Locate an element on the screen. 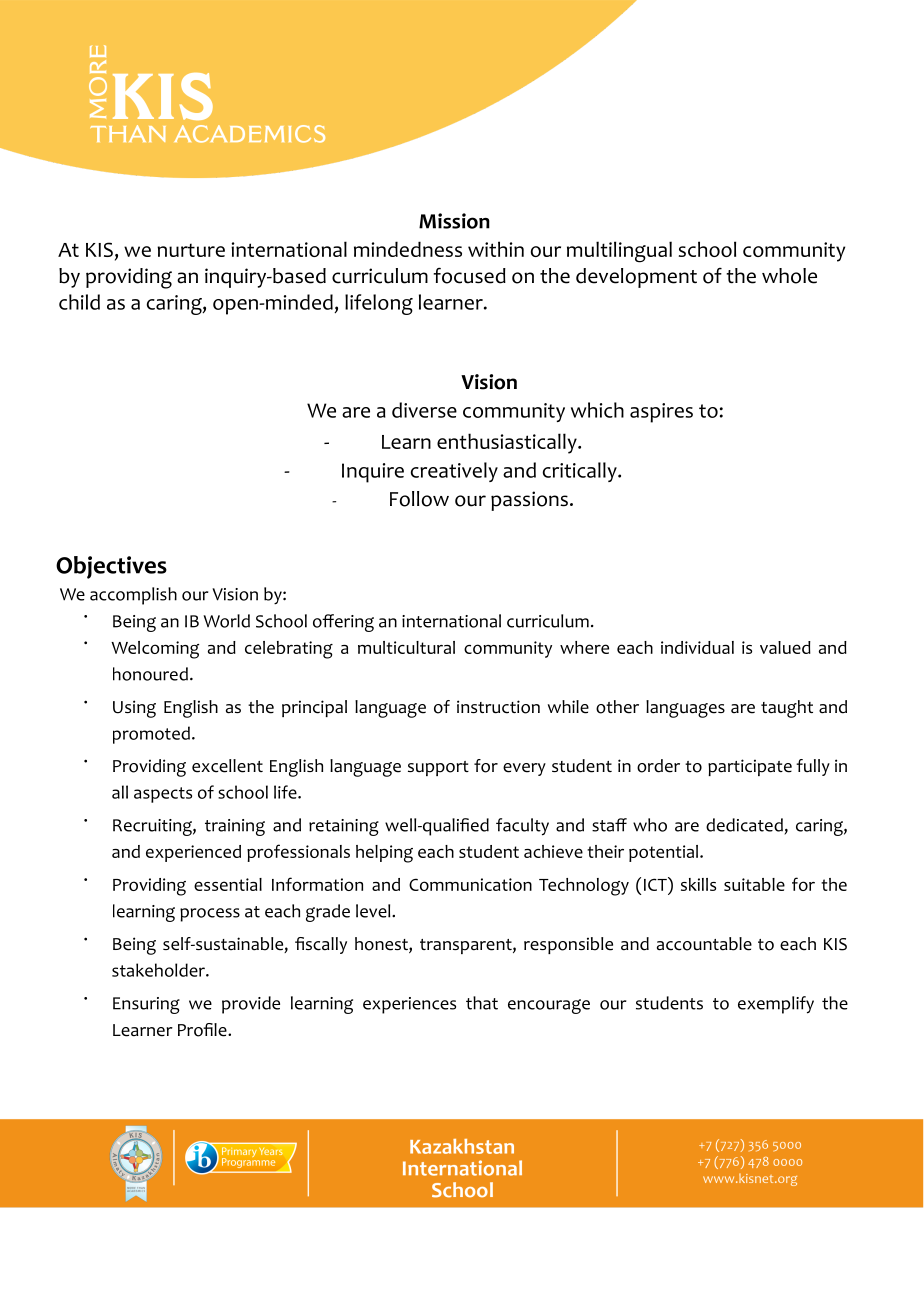 The width and height of the screenshot is (924, 1307). diverse is located at coordinates (424, 410).
